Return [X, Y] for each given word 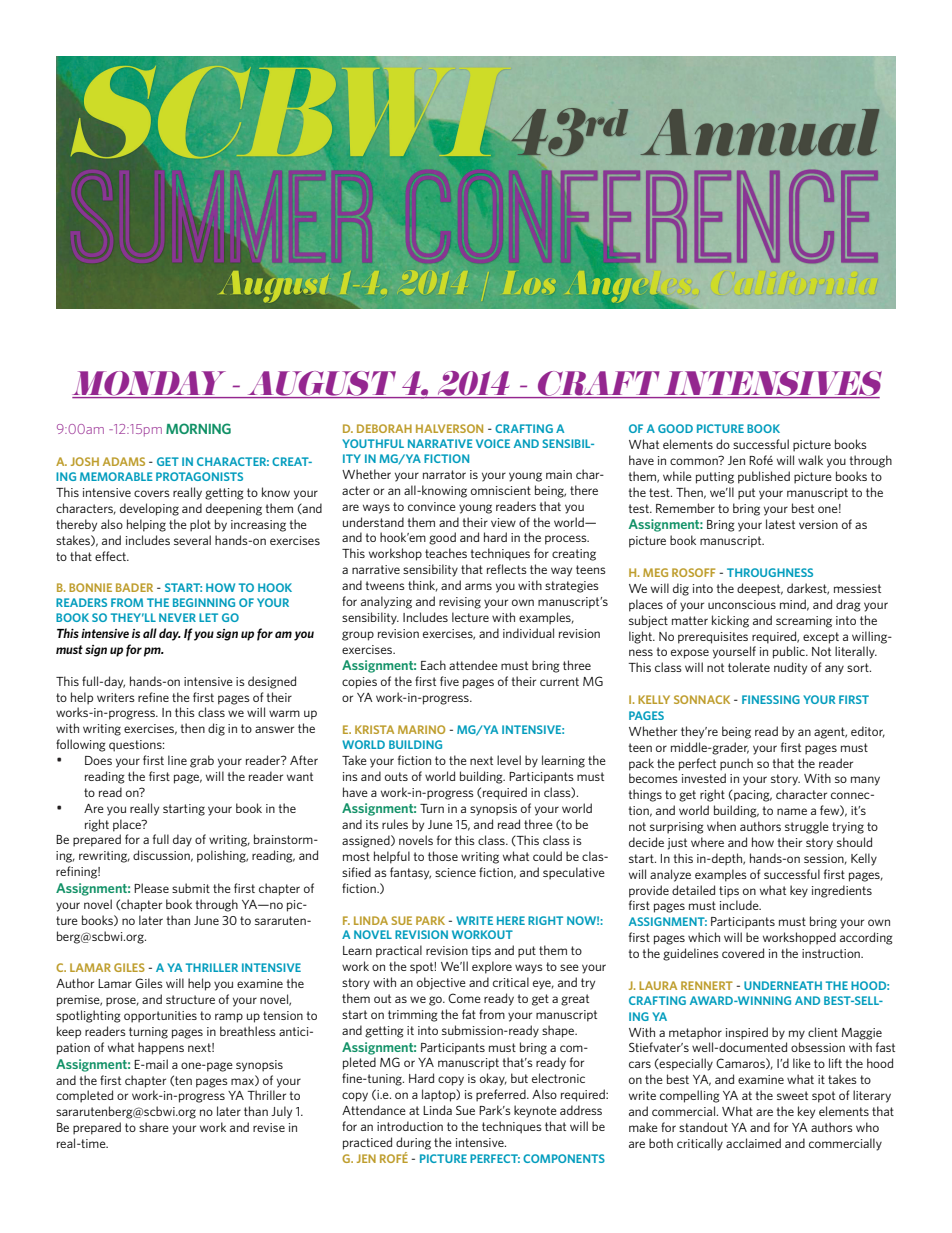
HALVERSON [449, 428]
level [509, 760]
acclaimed [753, 1143]
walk [810, 460]
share [154, 1127]
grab [202, 761]
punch [736, 764]
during [413, 1143]
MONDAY [149, 383]
